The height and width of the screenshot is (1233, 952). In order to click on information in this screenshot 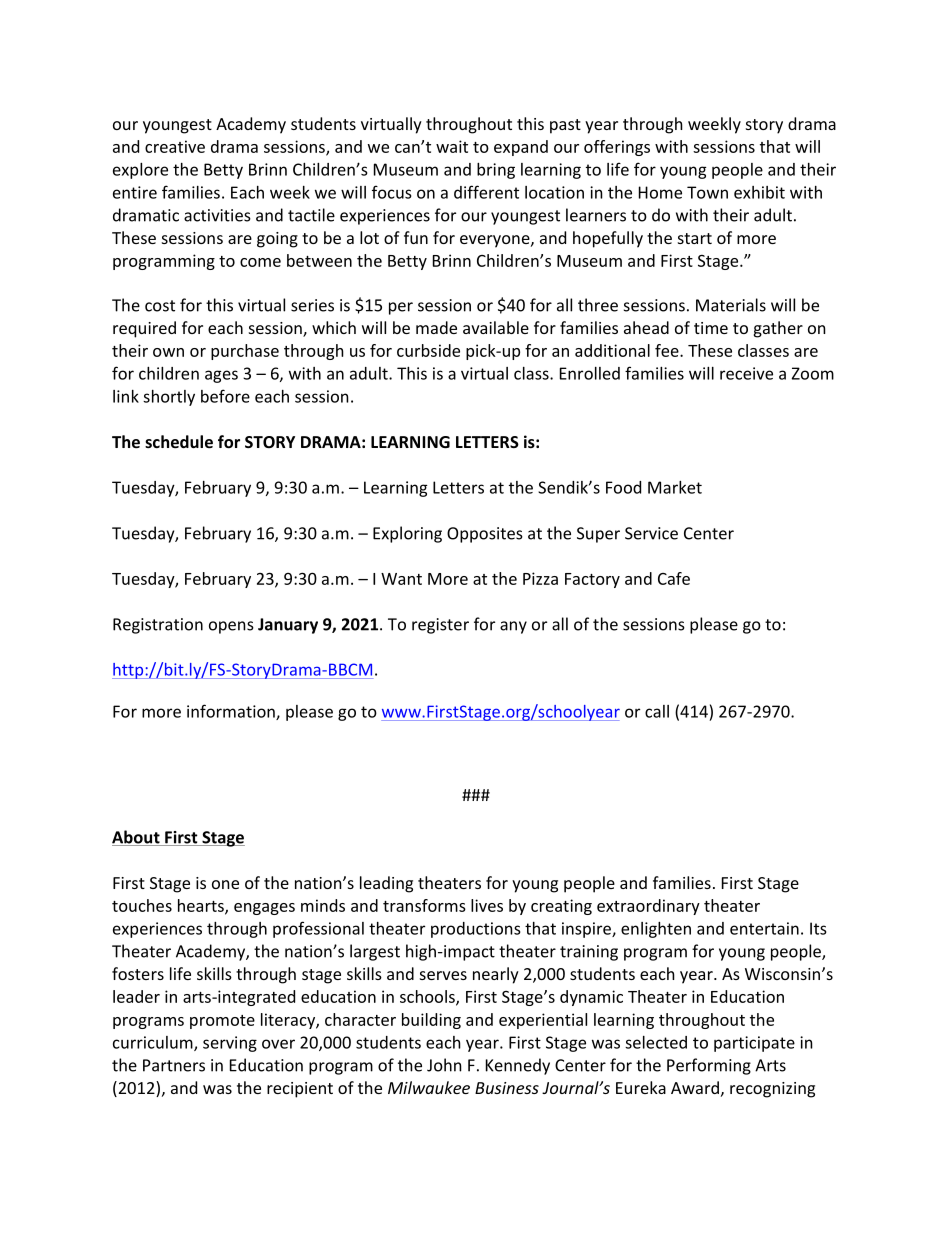, I will do `click(232, 712)`.
